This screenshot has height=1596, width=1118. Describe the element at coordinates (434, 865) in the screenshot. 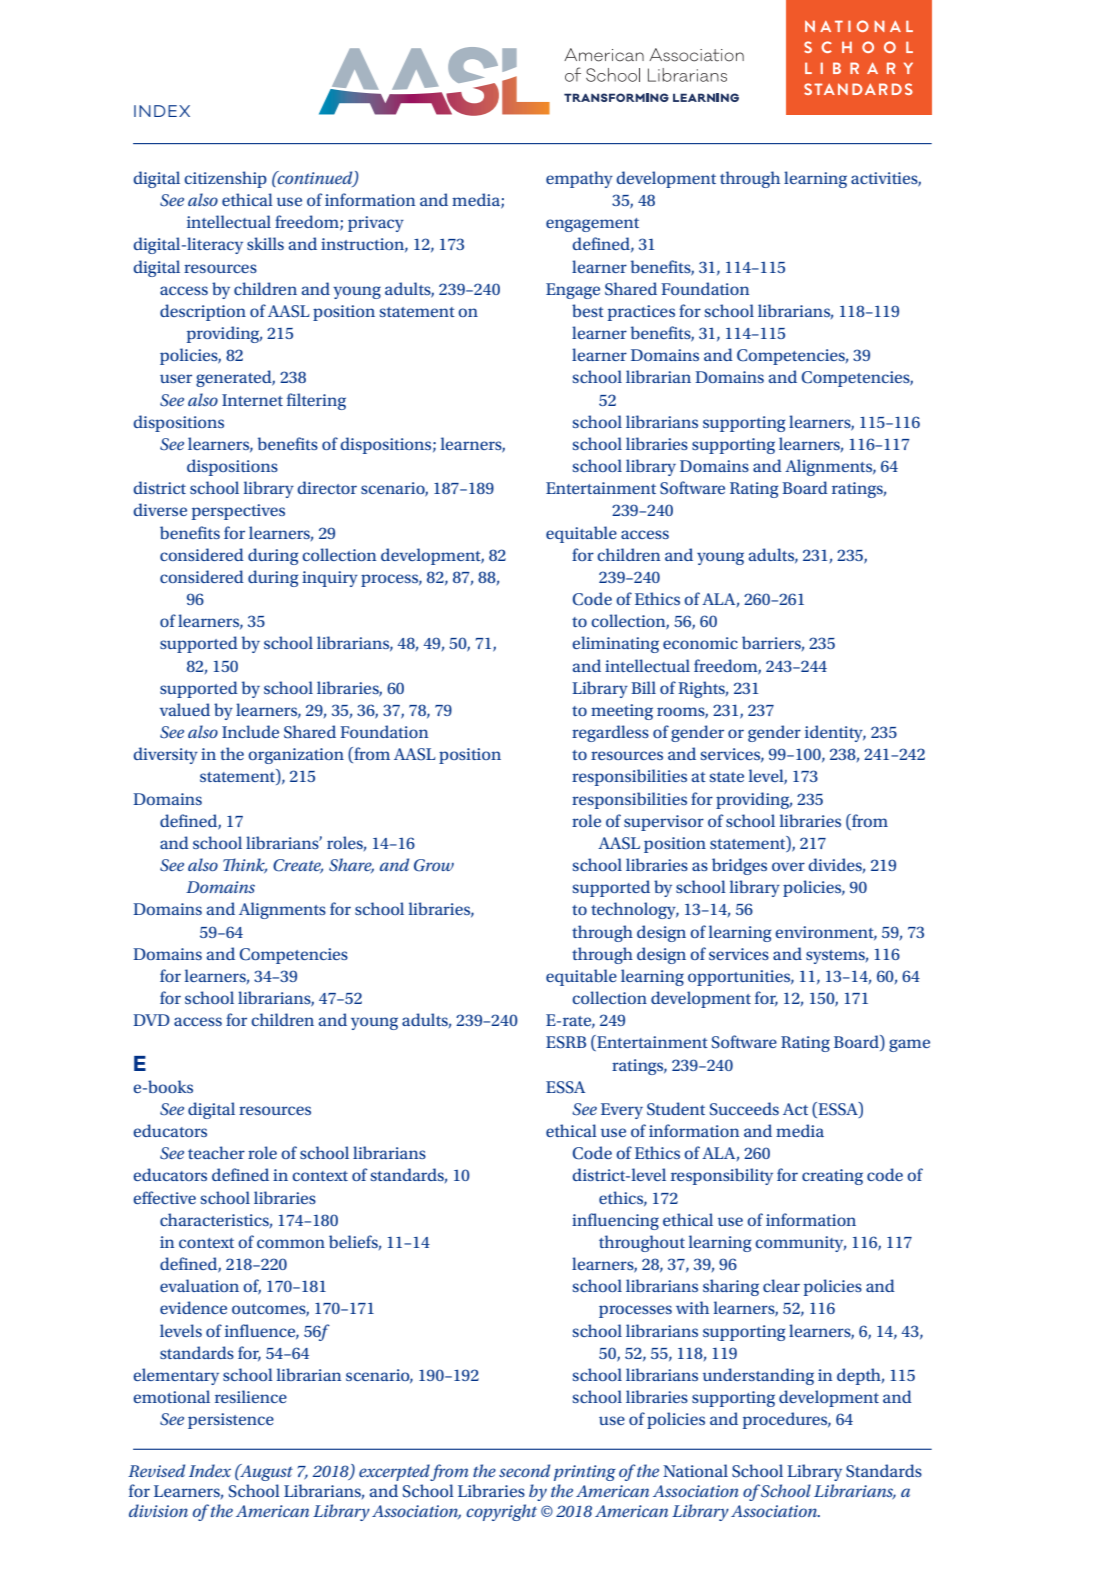

I see `Grow` at that location.
